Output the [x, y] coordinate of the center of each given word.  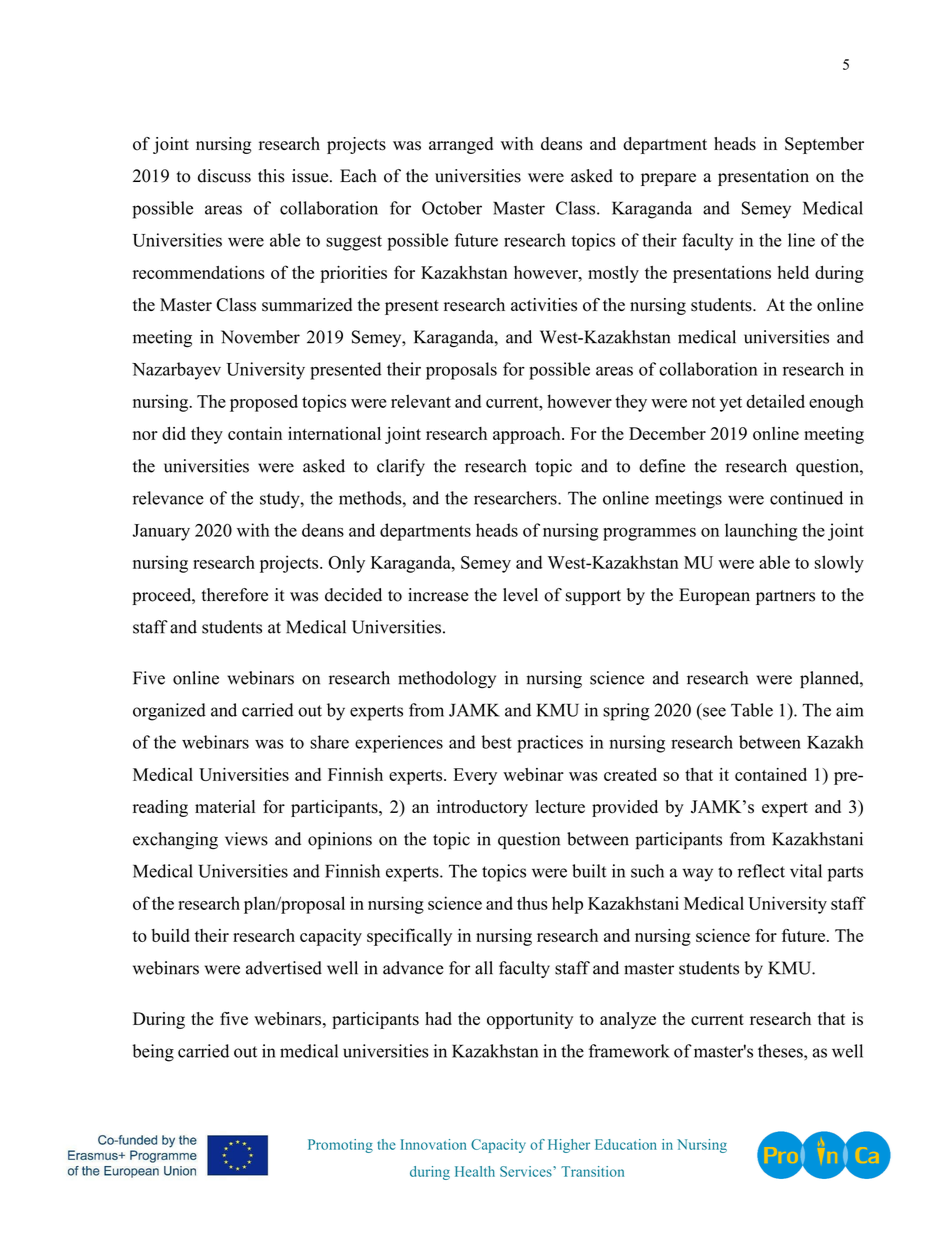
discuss [224, 176]
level [520, 595]
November [260, 337]
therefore [235, 595]
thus [532, 903]
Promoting [340, 1146]
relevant [421, 401]
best [496, 742]
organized [169, 712]
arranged [461, 145]
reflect [761, 871]
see [714, 712]
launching [761, 532]
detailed [775, 401]
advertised [284, 968]
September [824, 145]
